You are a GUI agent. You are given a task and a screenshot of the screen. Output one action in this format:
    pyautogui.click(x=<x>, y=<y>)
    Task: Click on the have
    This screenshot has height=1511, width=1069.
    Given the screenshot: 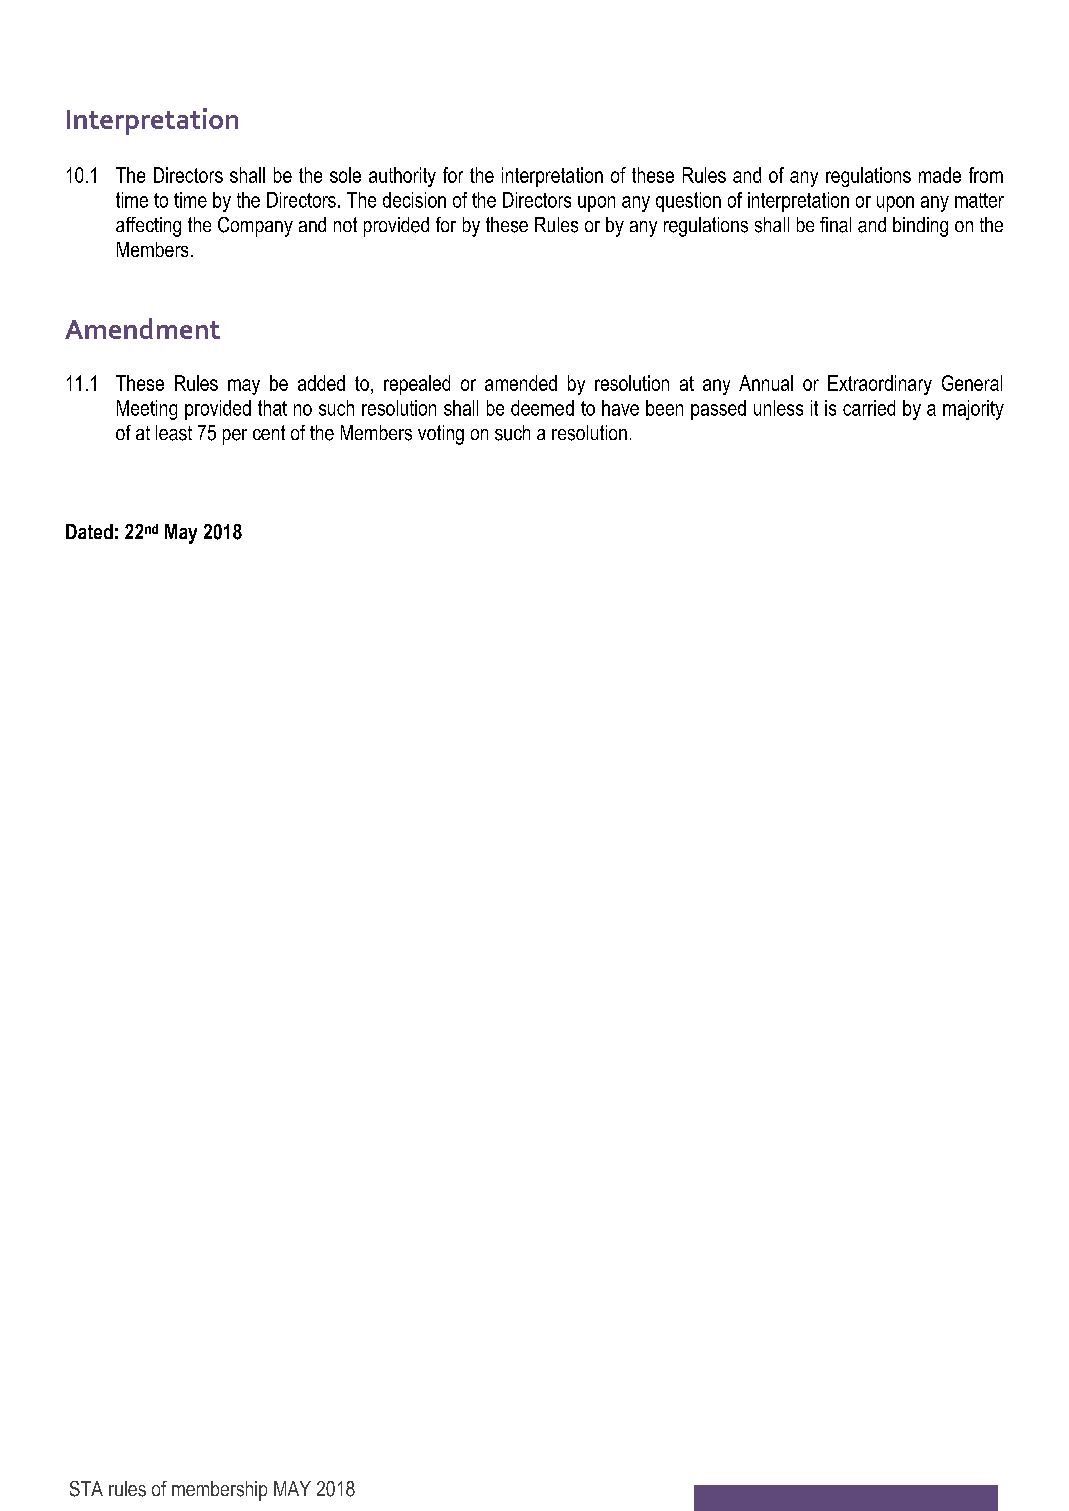 What is the action you would take?
    pyautogui.click(x=620, y=408)
